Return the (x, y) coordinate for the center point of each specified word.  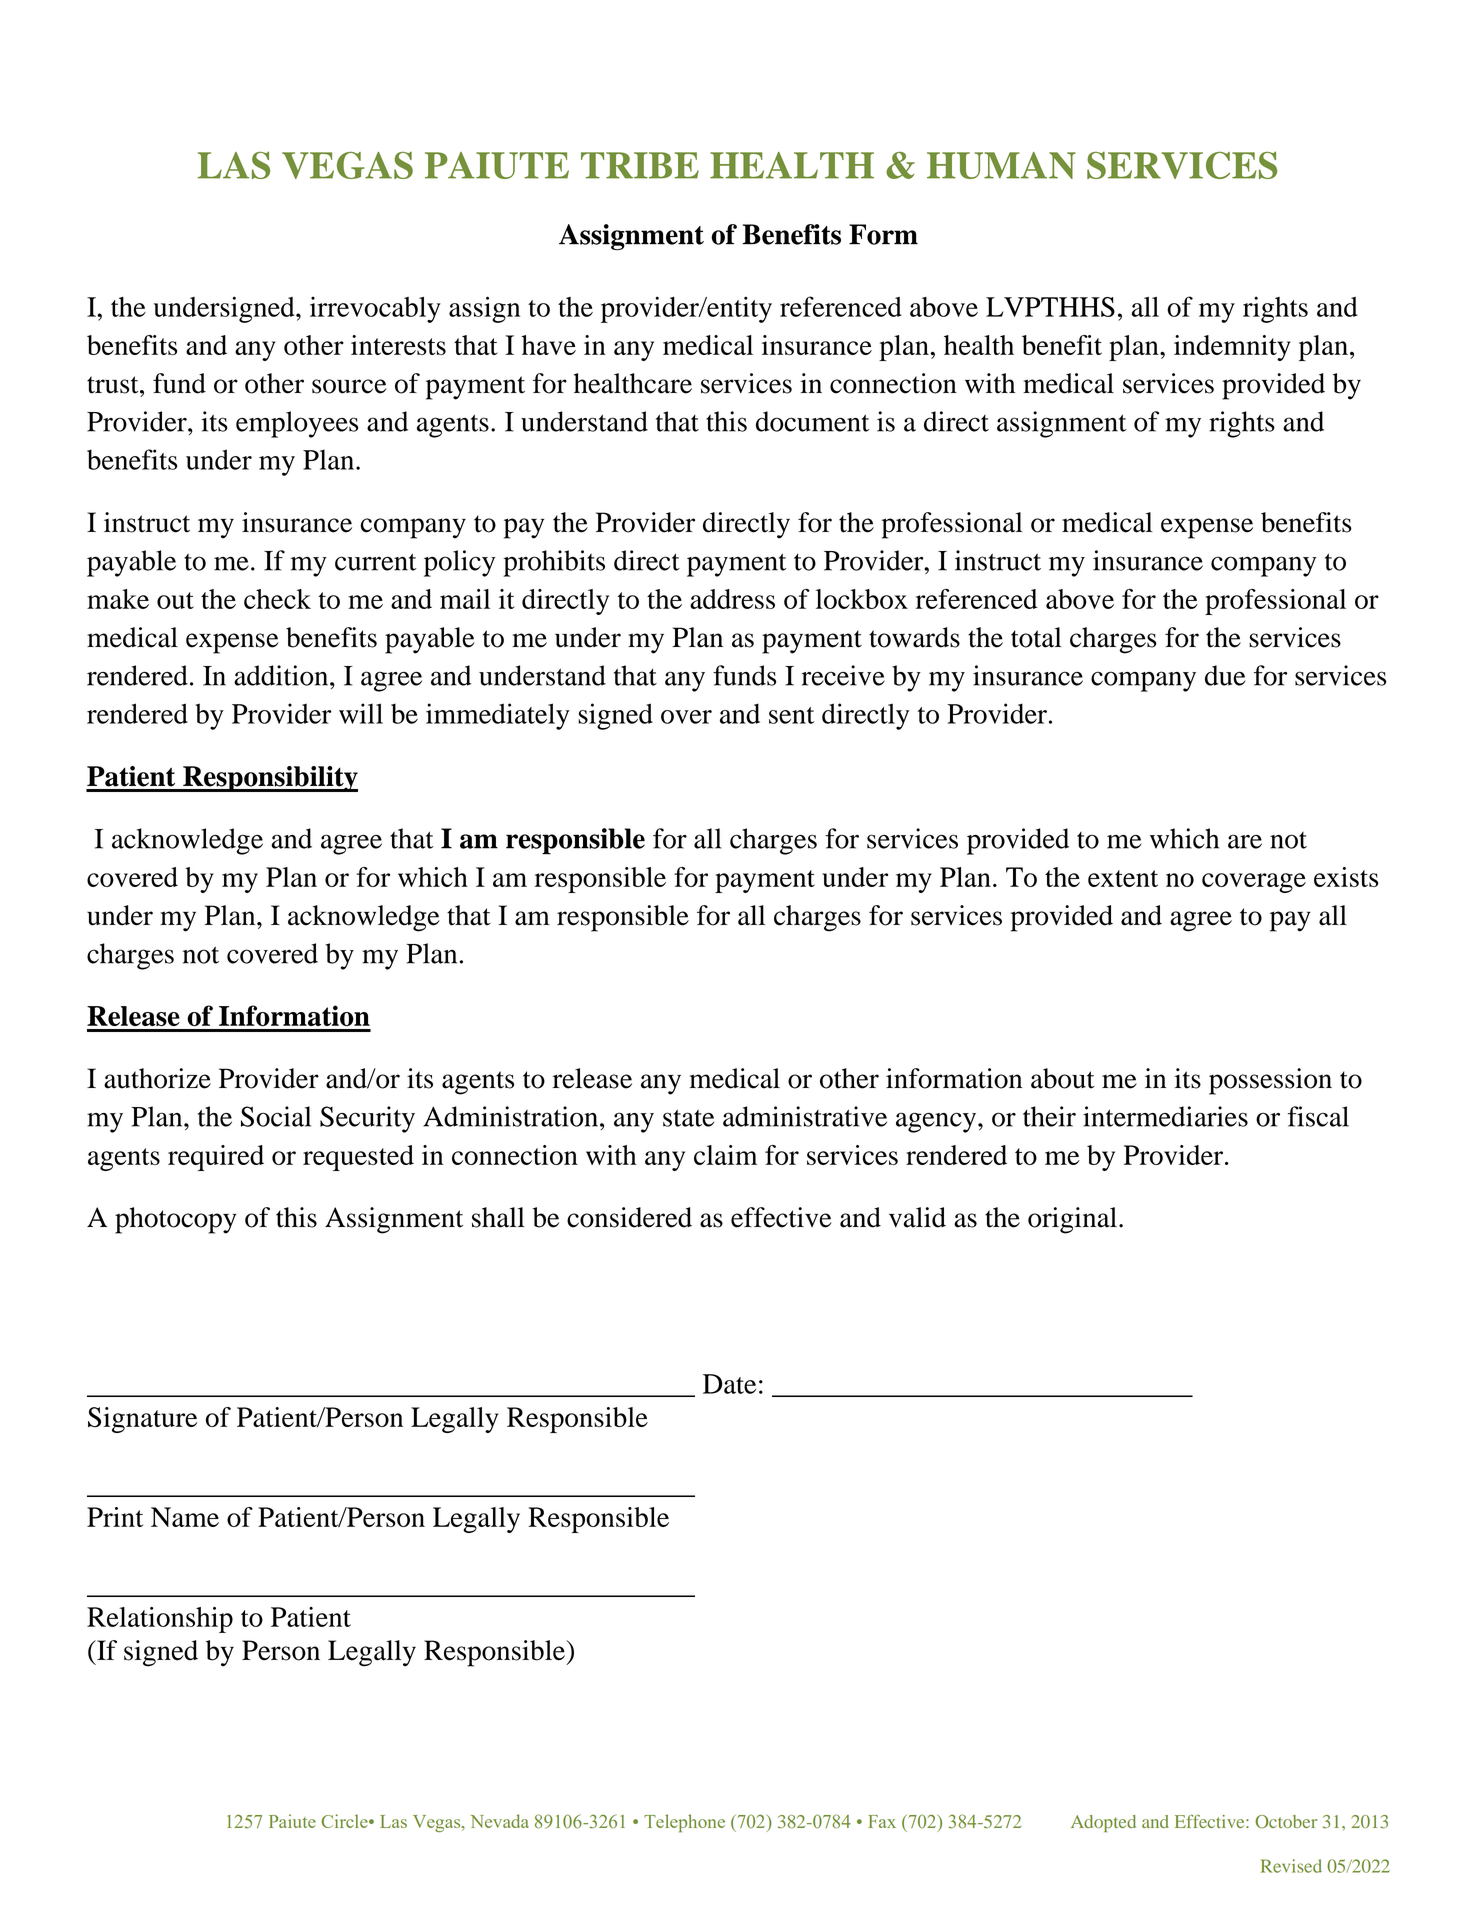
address (732, 599)
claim (725, 1155)
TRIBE (640, 165)
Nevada (500, 1821)
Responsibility (269, 779)
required (216, 1158)
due (1225, 675)
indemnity (1232, 348)
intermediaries (1165, 1116)
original (1072, 1220)
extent (1123, 878)
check (277, 599)
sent (791, 715)
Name (185, 1517)
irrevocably (375, 310)
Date (729, 1384)
